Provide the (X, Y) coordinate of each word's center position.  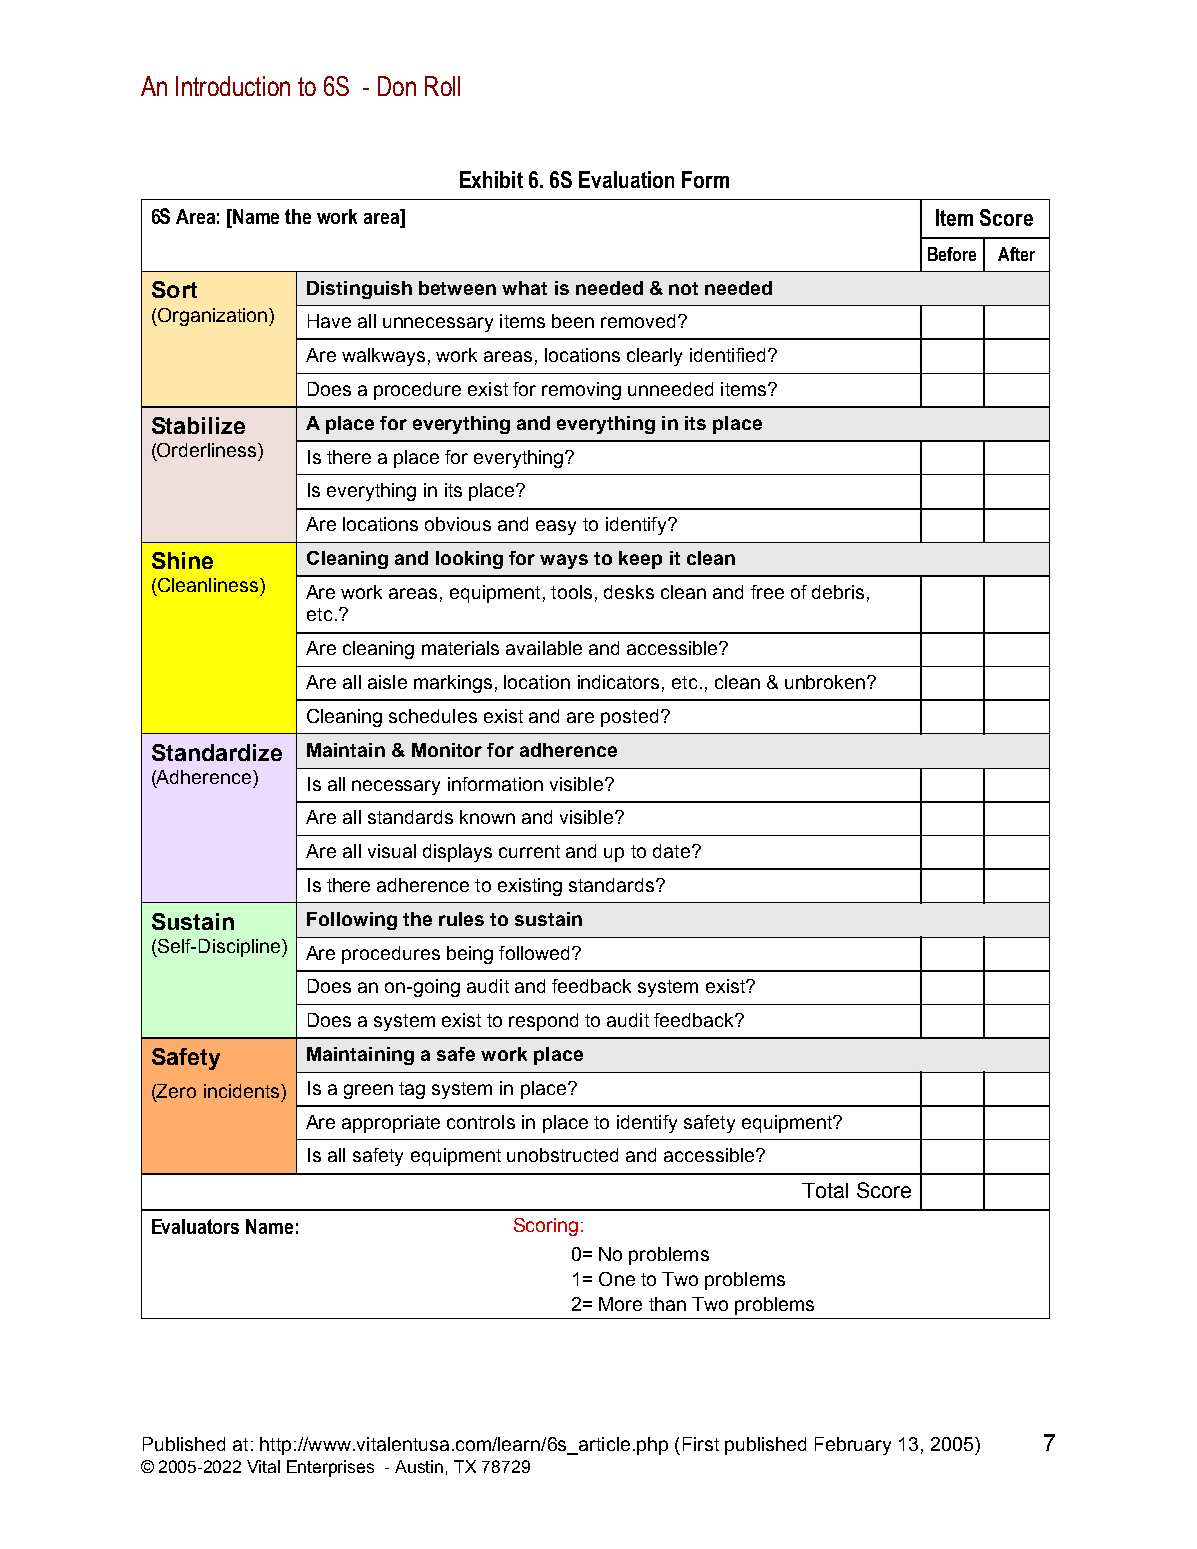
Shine (182, 560)
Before (952, 254)
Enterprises (330, 1468)
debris (838, 592)
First (701, 1444)
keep (640, 560)
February (853, 1446)
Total (825, 1190)
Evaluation (626, 179)
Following (352, 921)
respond (543, 1022)
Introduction (233, 86)
